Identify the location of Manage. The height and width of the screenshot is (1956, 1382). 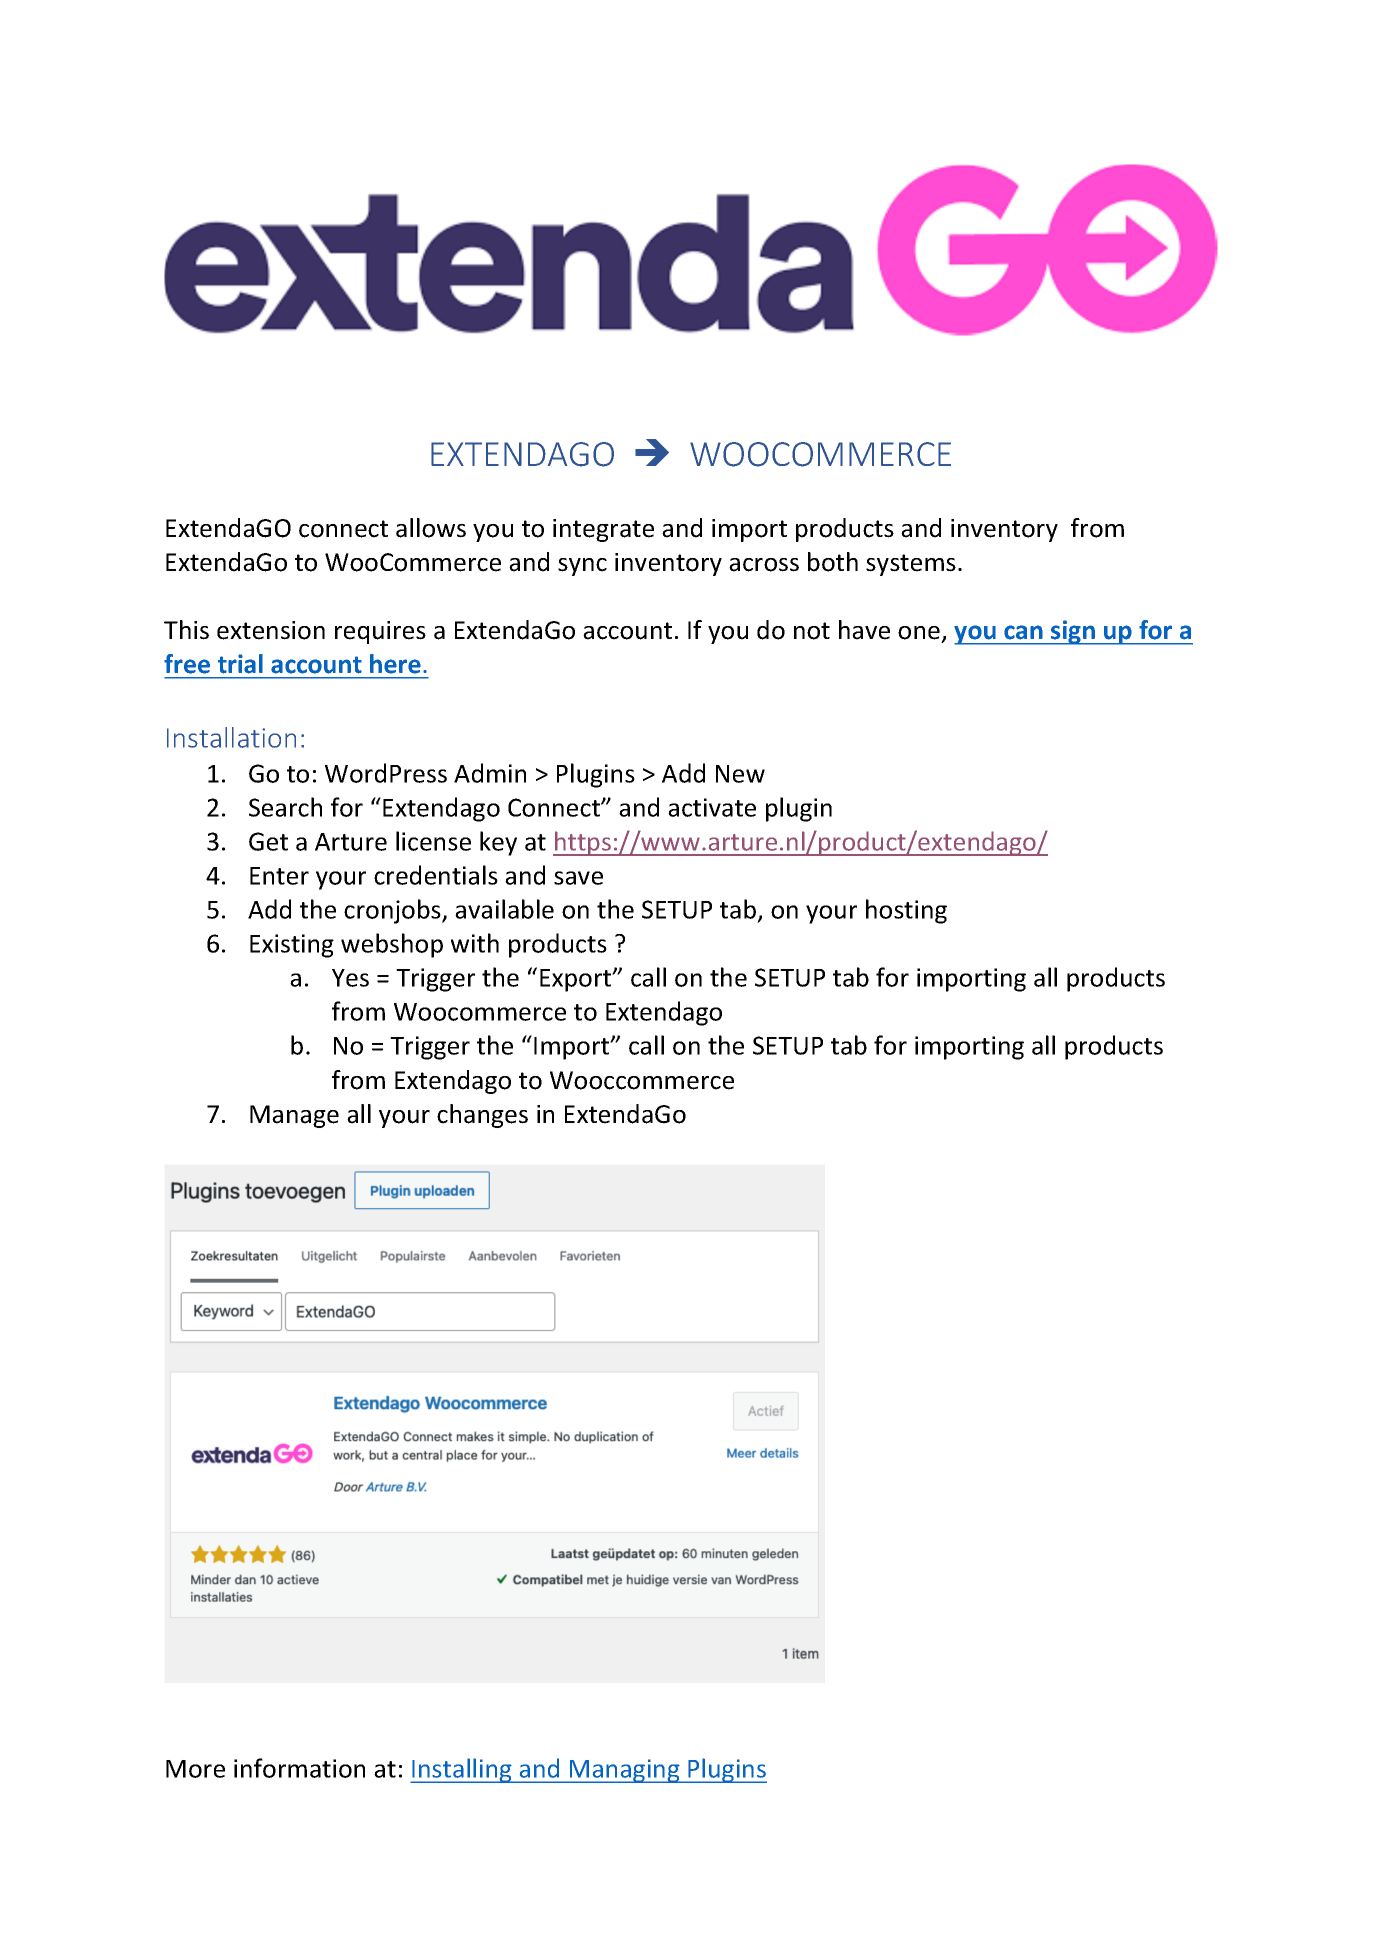
(294, 1116).
